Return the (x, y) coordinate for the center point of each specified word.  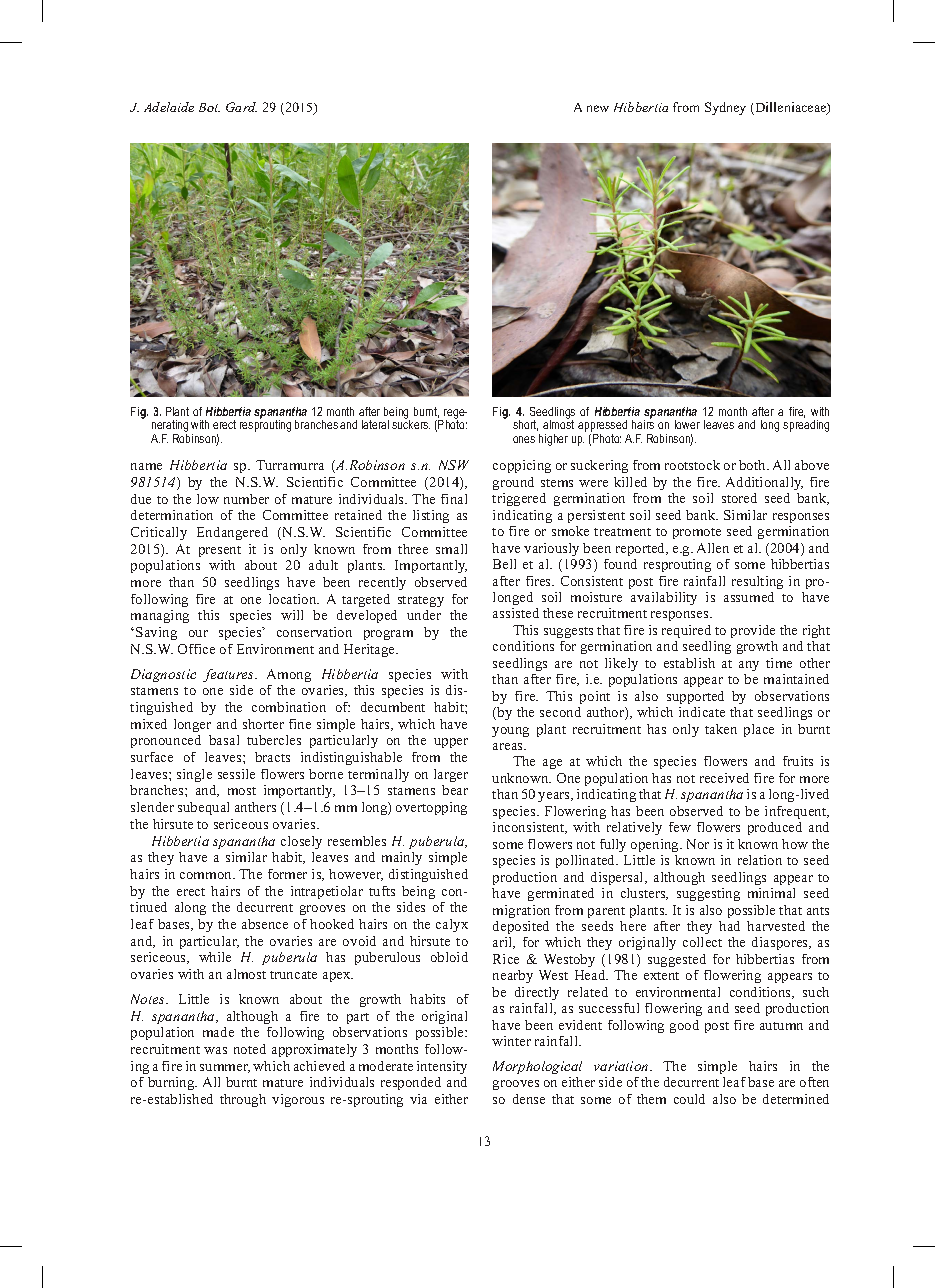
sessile (236, 774)
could (689, 1099)
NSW (454, 465)
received (724, 778)
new (598, 108)
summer (225, 1068)
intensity (442, 1067)
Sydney (725, 108)
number (246, 499)
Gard (241, 107)
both (754, 465)
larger (451, 775)
